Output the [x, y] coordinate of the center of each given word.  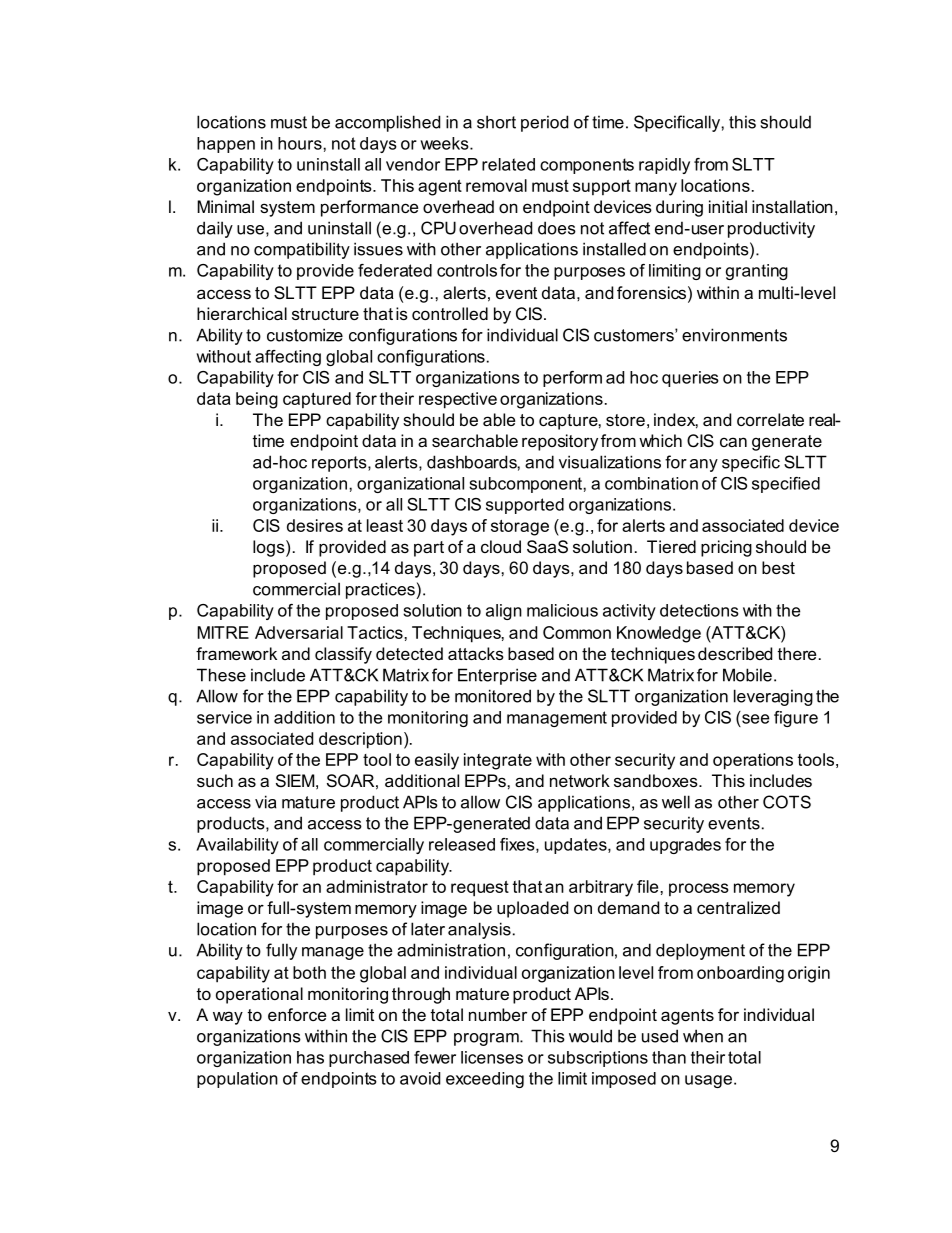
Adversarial [299, 632]
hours [301, 143]
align [504, 612]
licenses [492, 1057]
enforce [297, 1014]
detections [699, 610]
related [508, 164]
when [703, 1036]
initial [728, 206]
